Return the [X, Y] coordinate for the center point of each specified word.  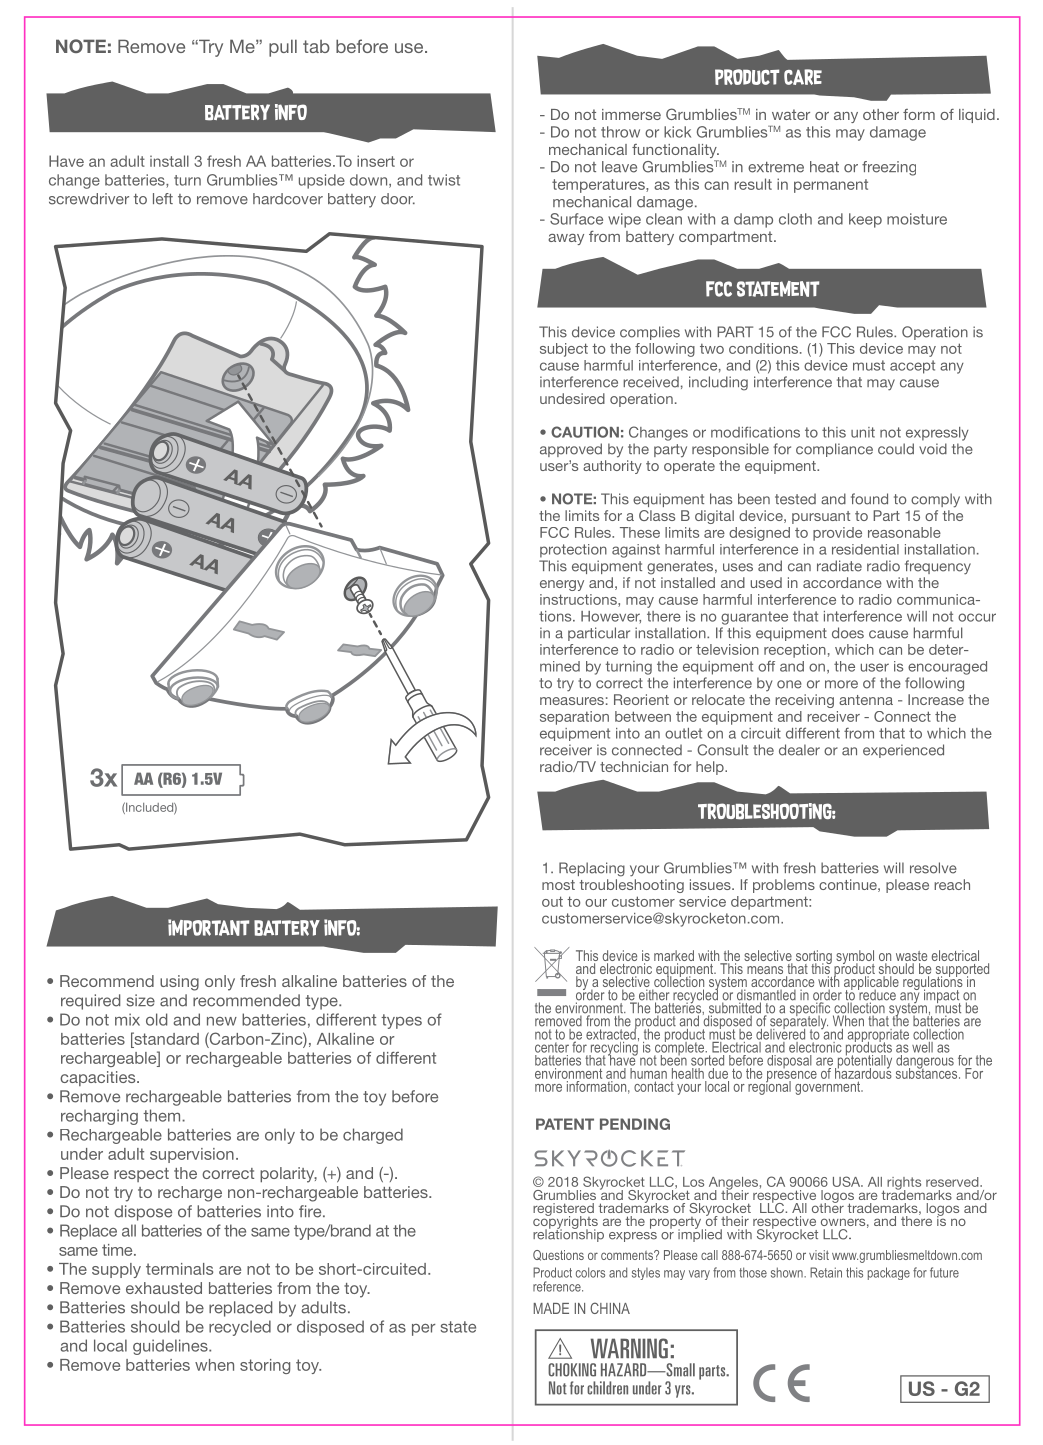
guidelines [171, 1347]
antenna [866, 700]
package [889, 1273]
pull [283, 48]
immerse [631, 114]
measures [572, 701]
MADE [551, 1308]
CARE [803, 77]
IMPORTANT [208, 927]
